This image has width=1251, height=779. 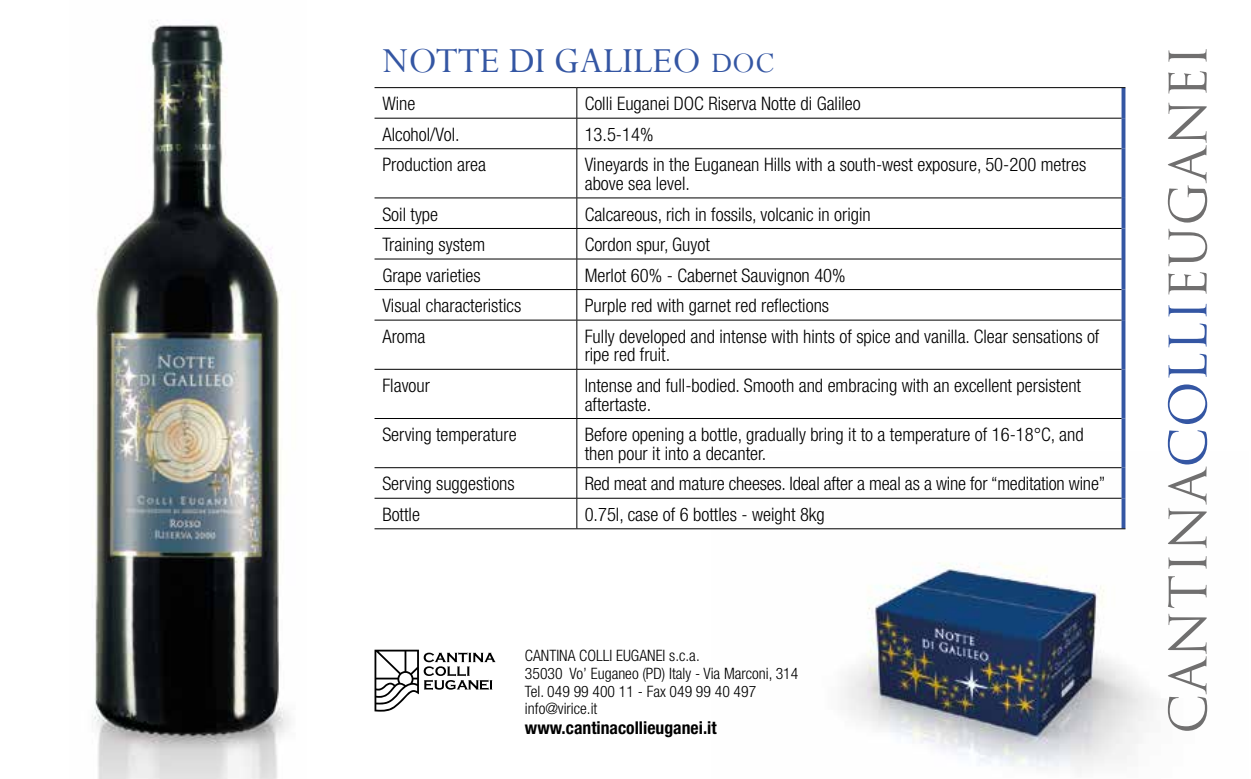 What do you see at coordinates (1063, 165) in the image?
I see `metres` at bounding box center [1063, 165].
